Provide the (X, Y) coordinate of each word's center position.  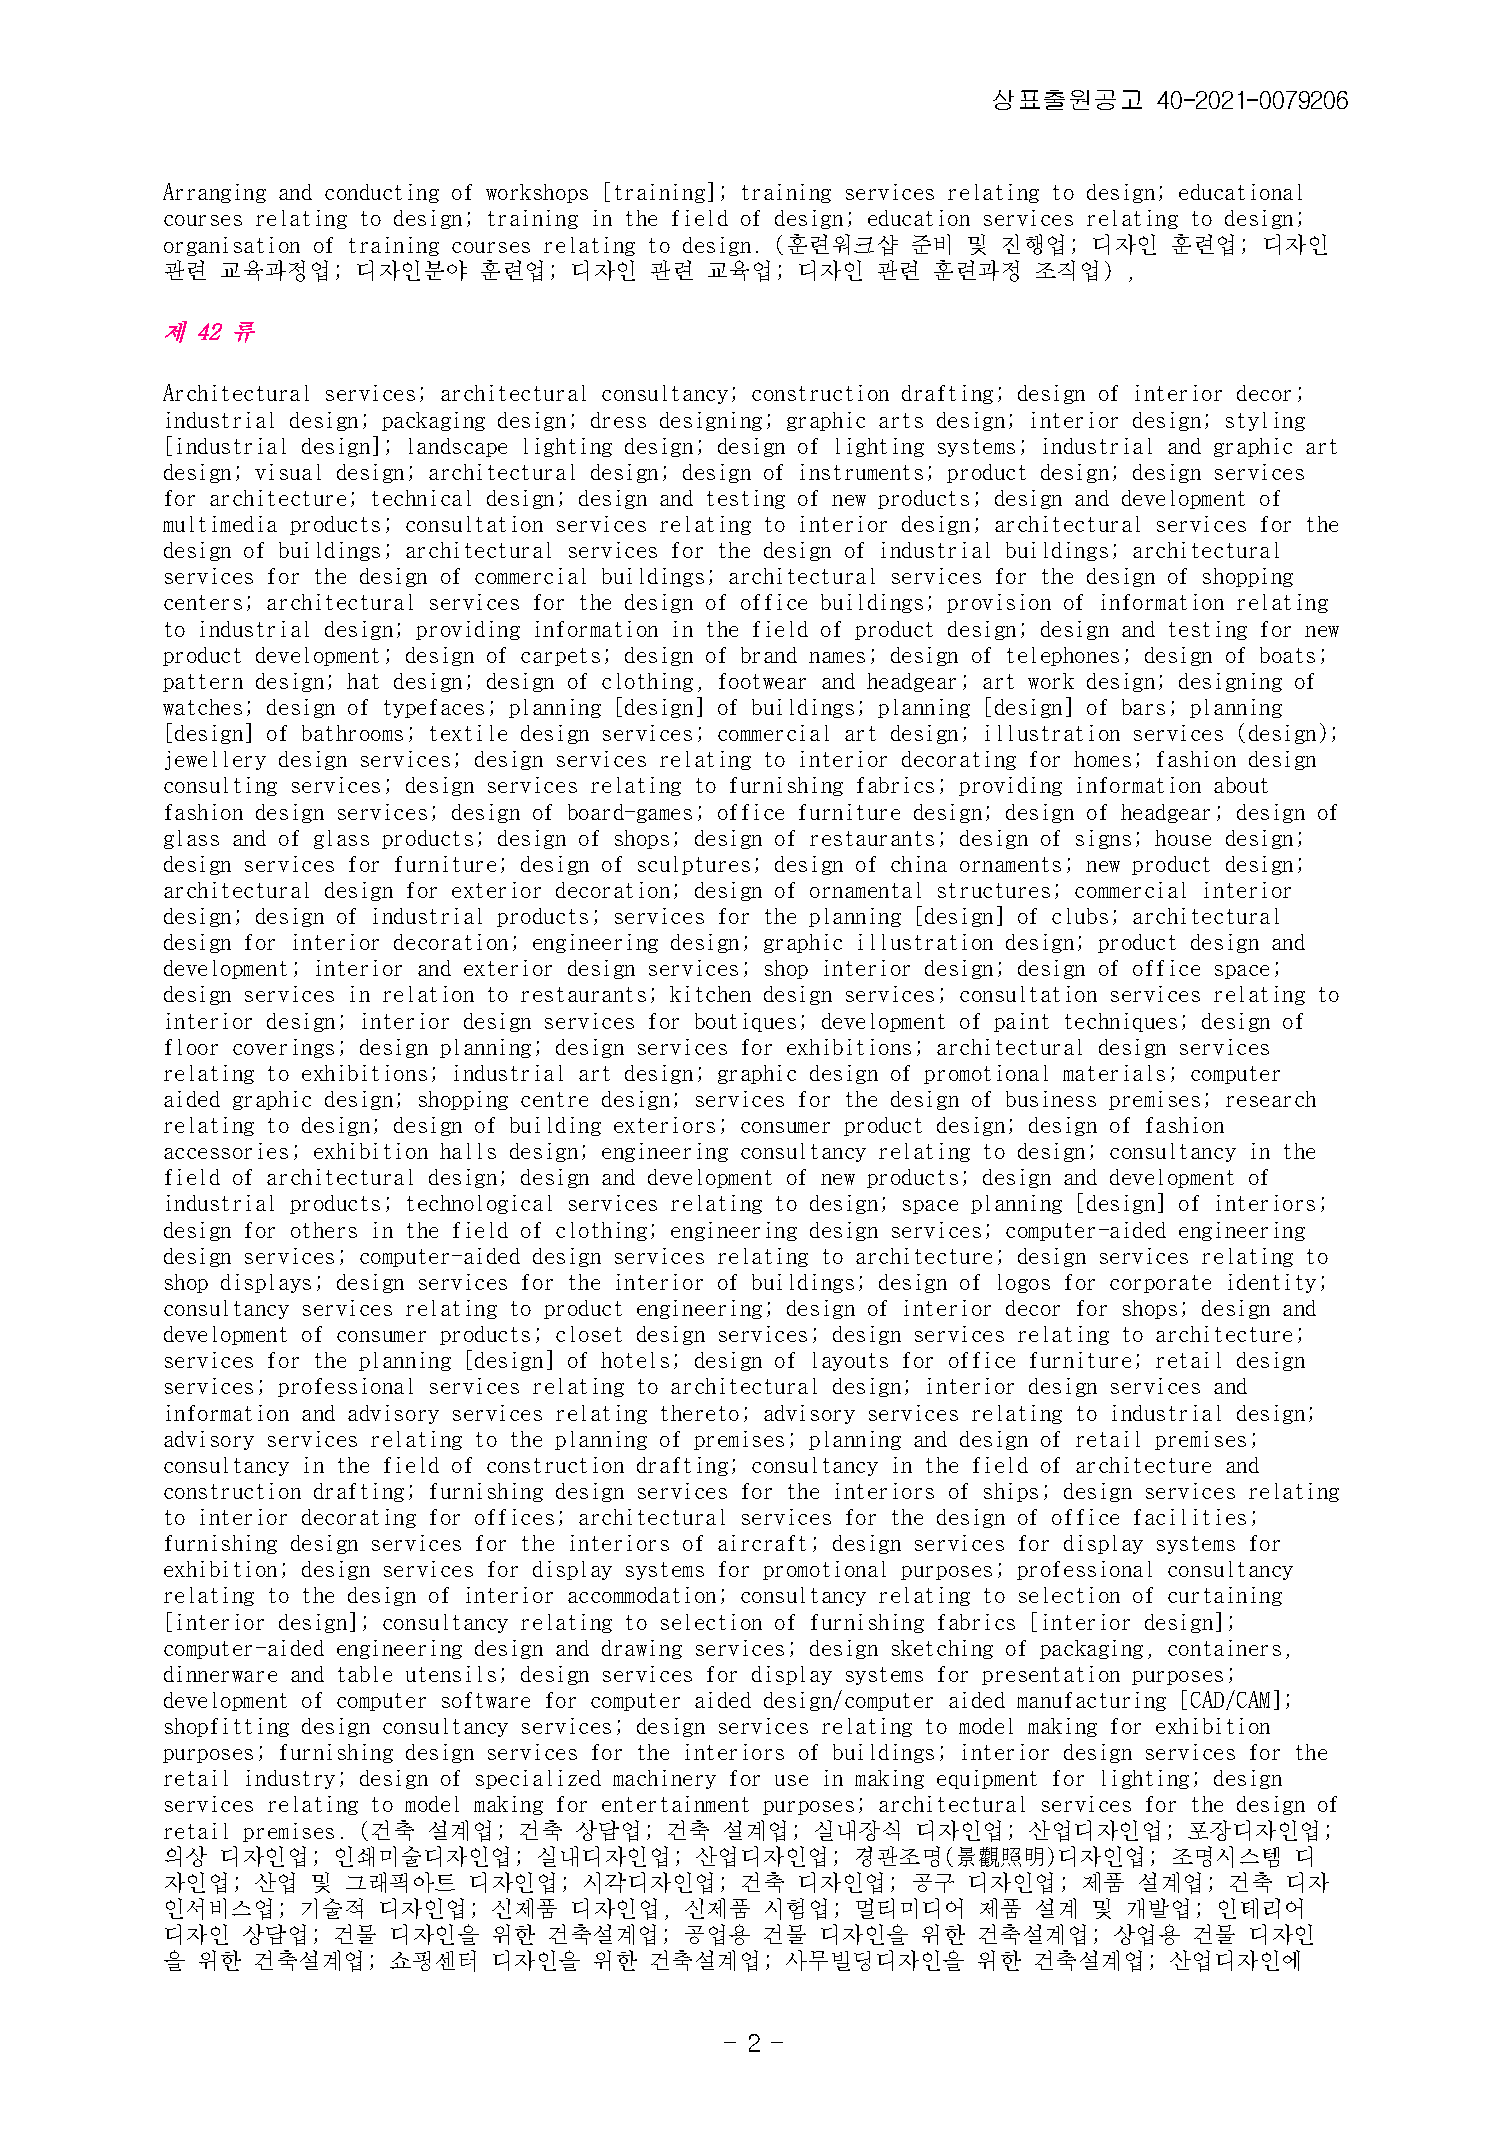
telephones (1063, 656)
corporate (1160, 1284)
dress (618, 420)
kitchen (710, 994)
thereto (700, 1413)
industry (290, 1779)
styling (1265, 421)
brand (769, 655)
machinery (664, 1779)
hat (363, 681)
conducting (382, 193)
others (324, 1230)
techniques (1121, 1022)
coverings (283, 1048)
